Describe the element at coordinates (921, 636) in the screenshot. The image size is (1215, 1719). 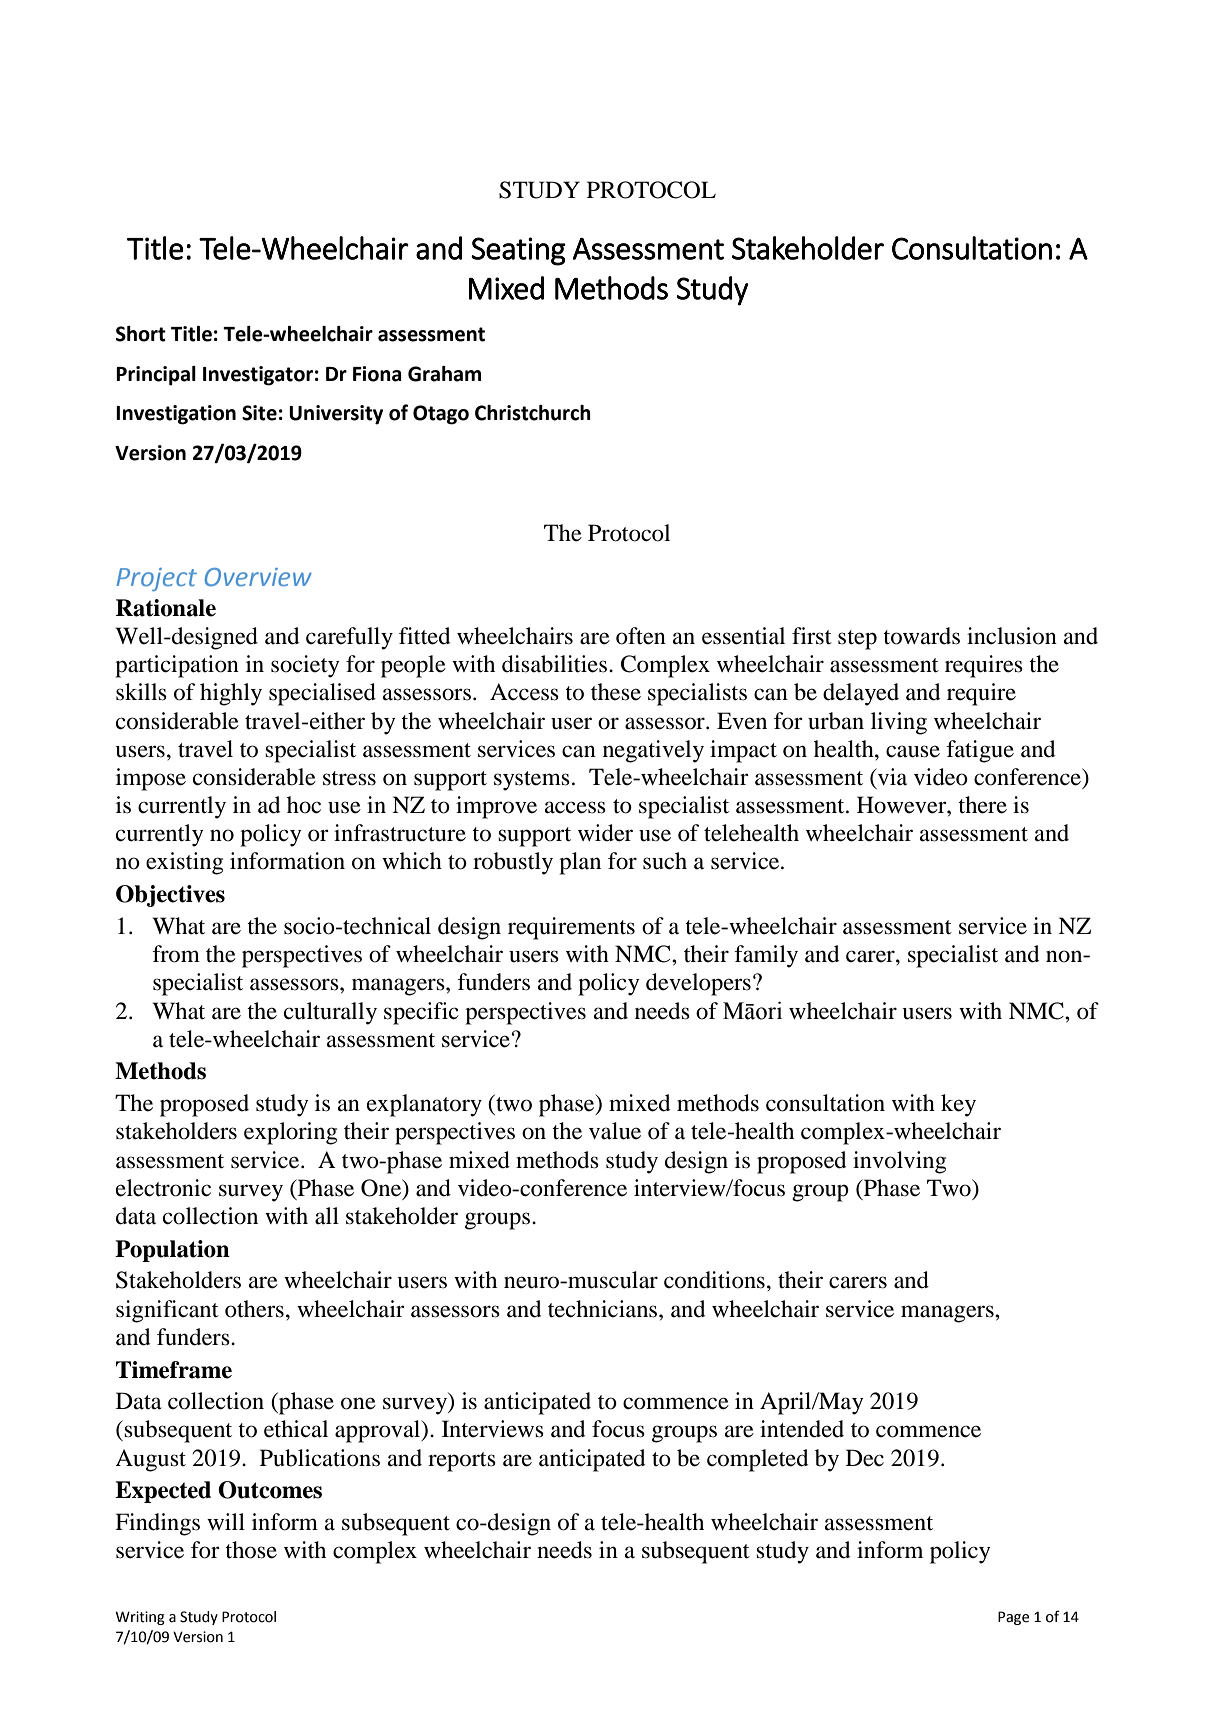
I see `towards` at that location.
